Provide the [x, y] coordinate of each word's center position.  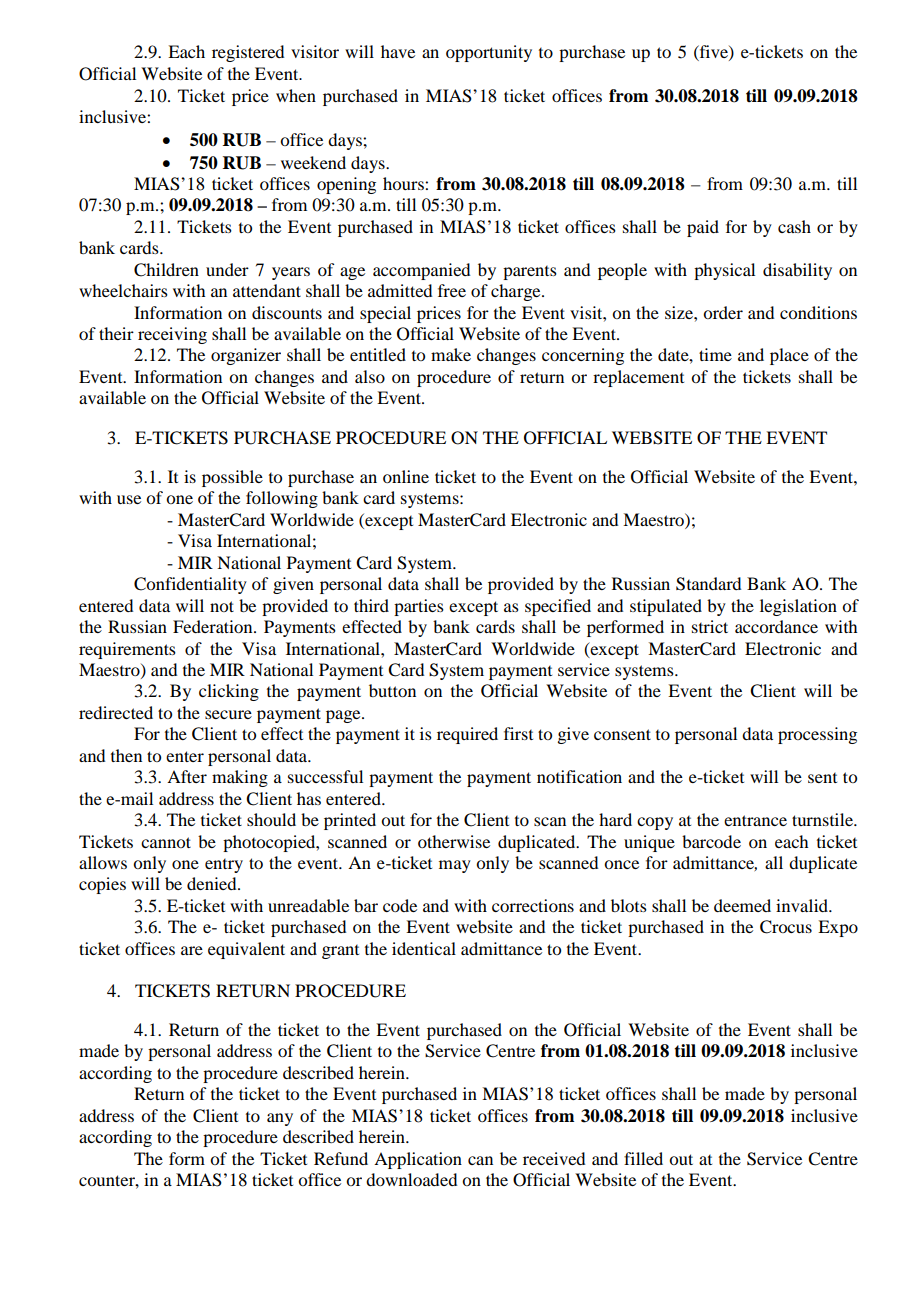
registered [248, 53]
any [280, 1119]
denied [213, 883]
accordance [776, 626]
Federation [214, 626]
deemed [742, 905]
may [455, 866]
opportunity [489, 53]
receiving [172, 335]
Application [418, 1160]
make [451, 354]
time [715, 354]
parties [419, 607]
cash [794, 226]
